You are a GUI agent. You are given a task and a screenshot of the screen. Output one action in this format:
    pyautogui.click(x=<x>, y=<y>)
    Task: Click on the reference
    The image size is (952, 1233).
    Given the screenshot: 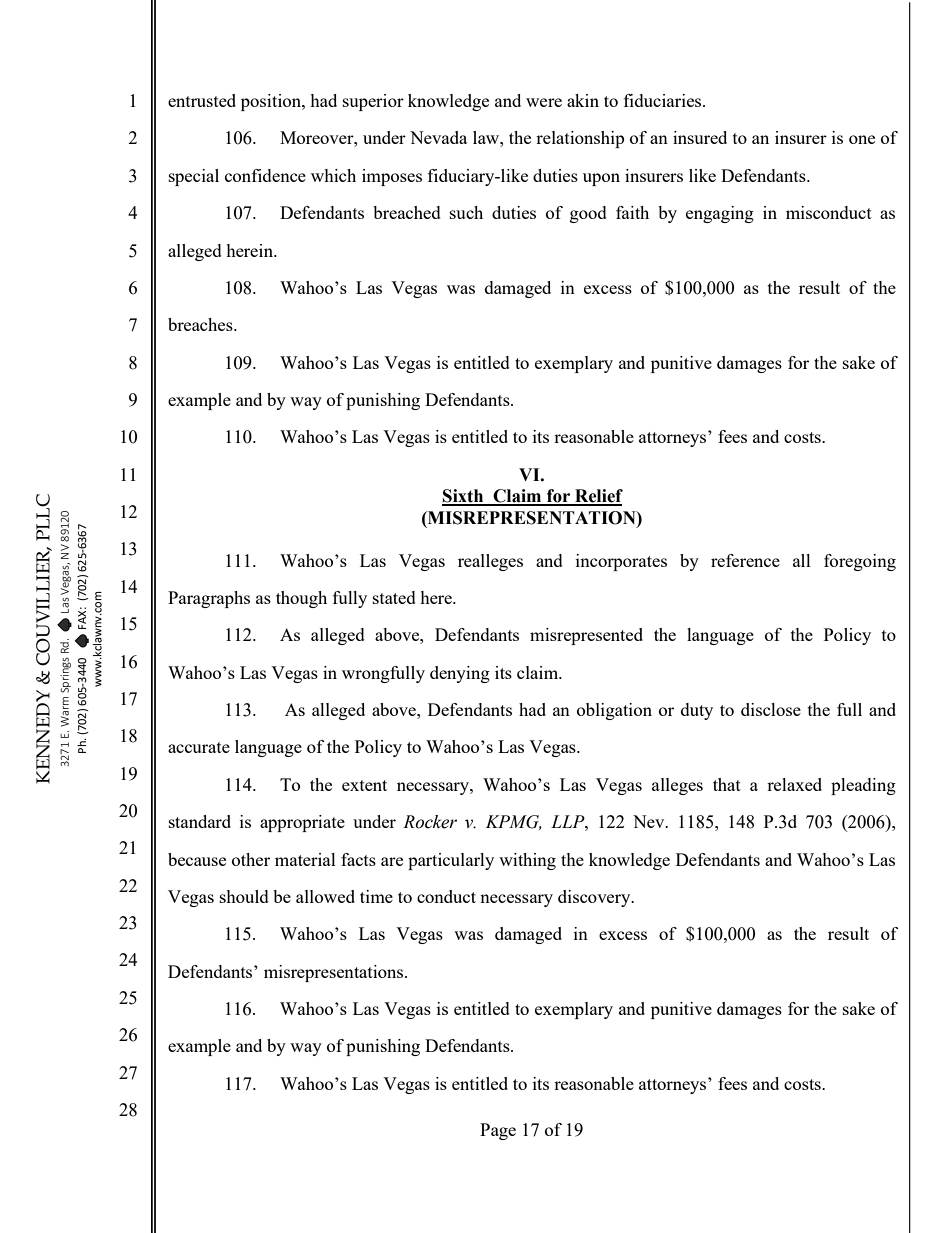 What is the action you would take?
    pyautogui.click(x=745, y=560)
